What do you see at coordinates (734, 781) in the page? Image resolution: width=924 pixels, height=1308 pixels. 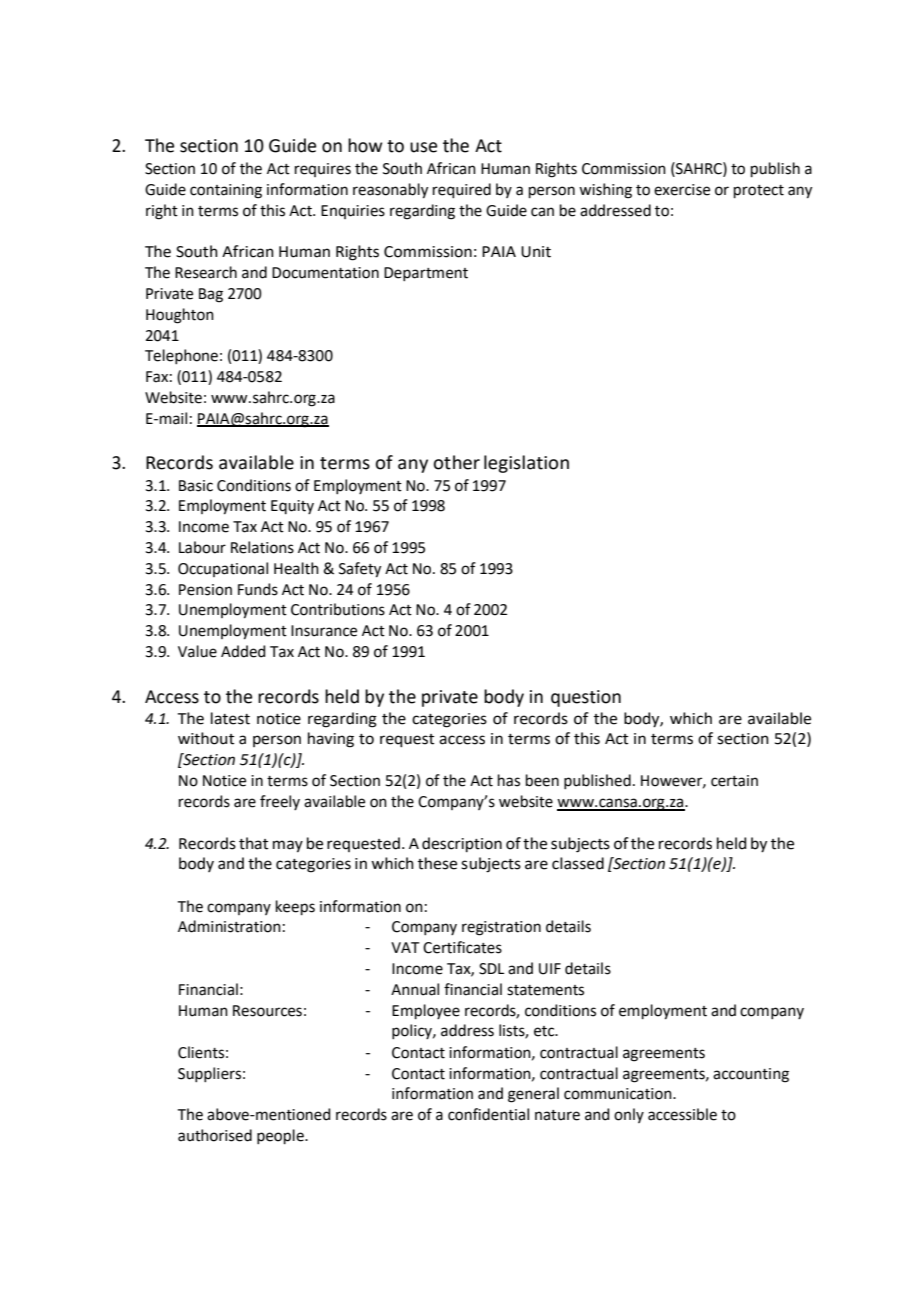 I see `certain` at bounding box center [734, 781].
